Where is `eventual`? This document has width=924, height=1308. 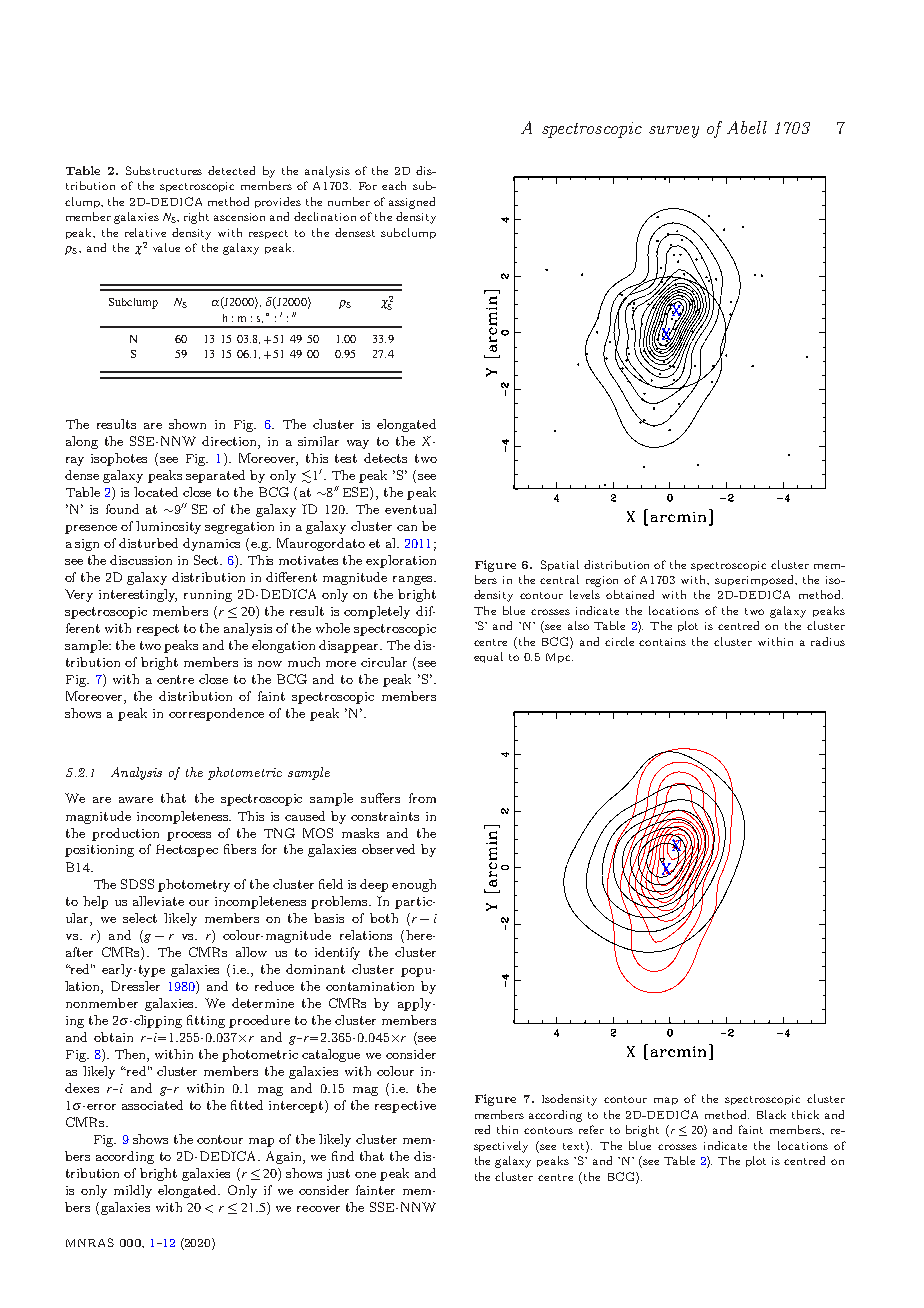 eventual is located at coordinates (410, 509).
